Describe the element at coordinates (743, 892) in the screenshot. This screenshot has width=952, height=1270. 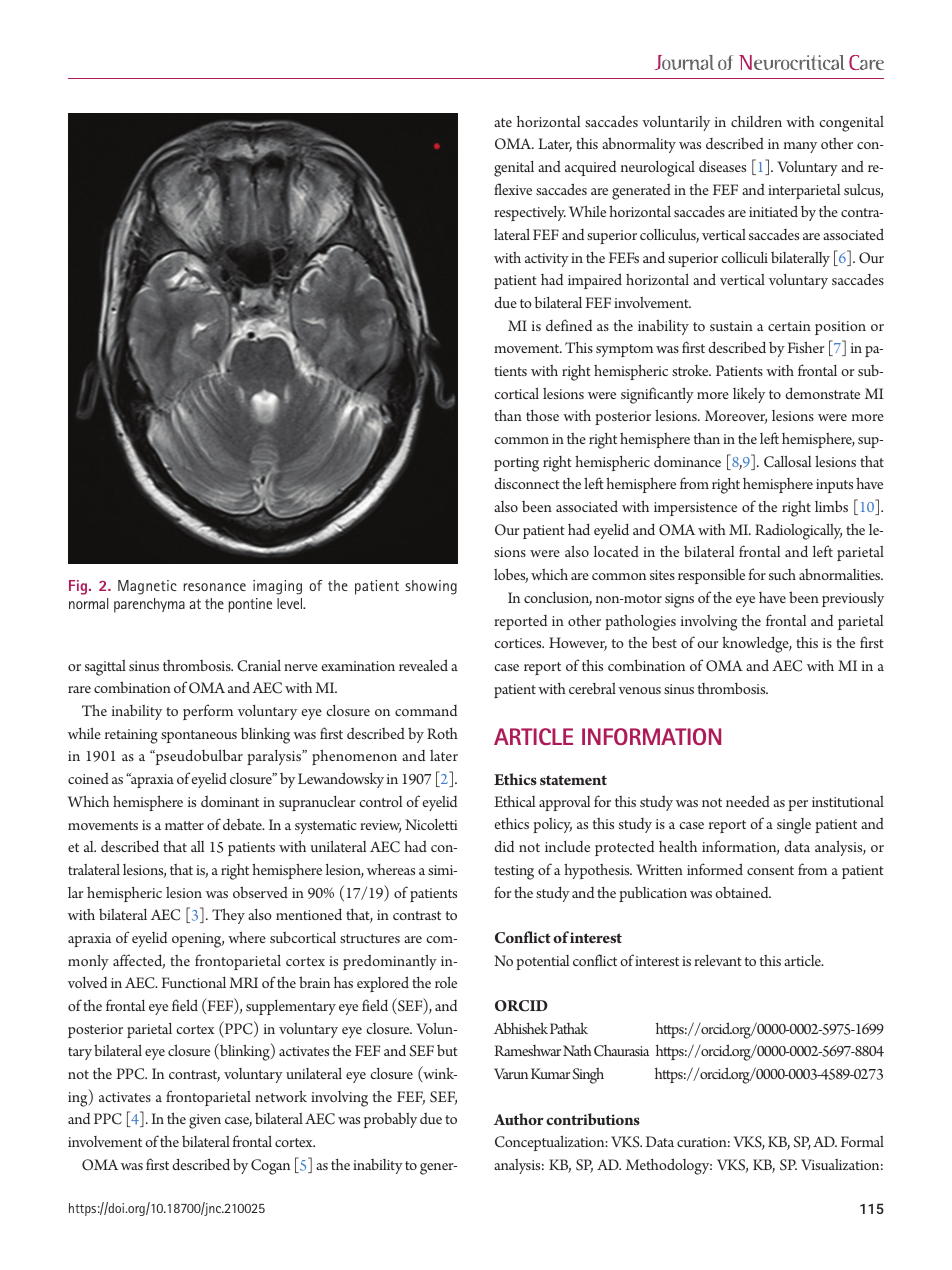
I see `obtained` at that location.
